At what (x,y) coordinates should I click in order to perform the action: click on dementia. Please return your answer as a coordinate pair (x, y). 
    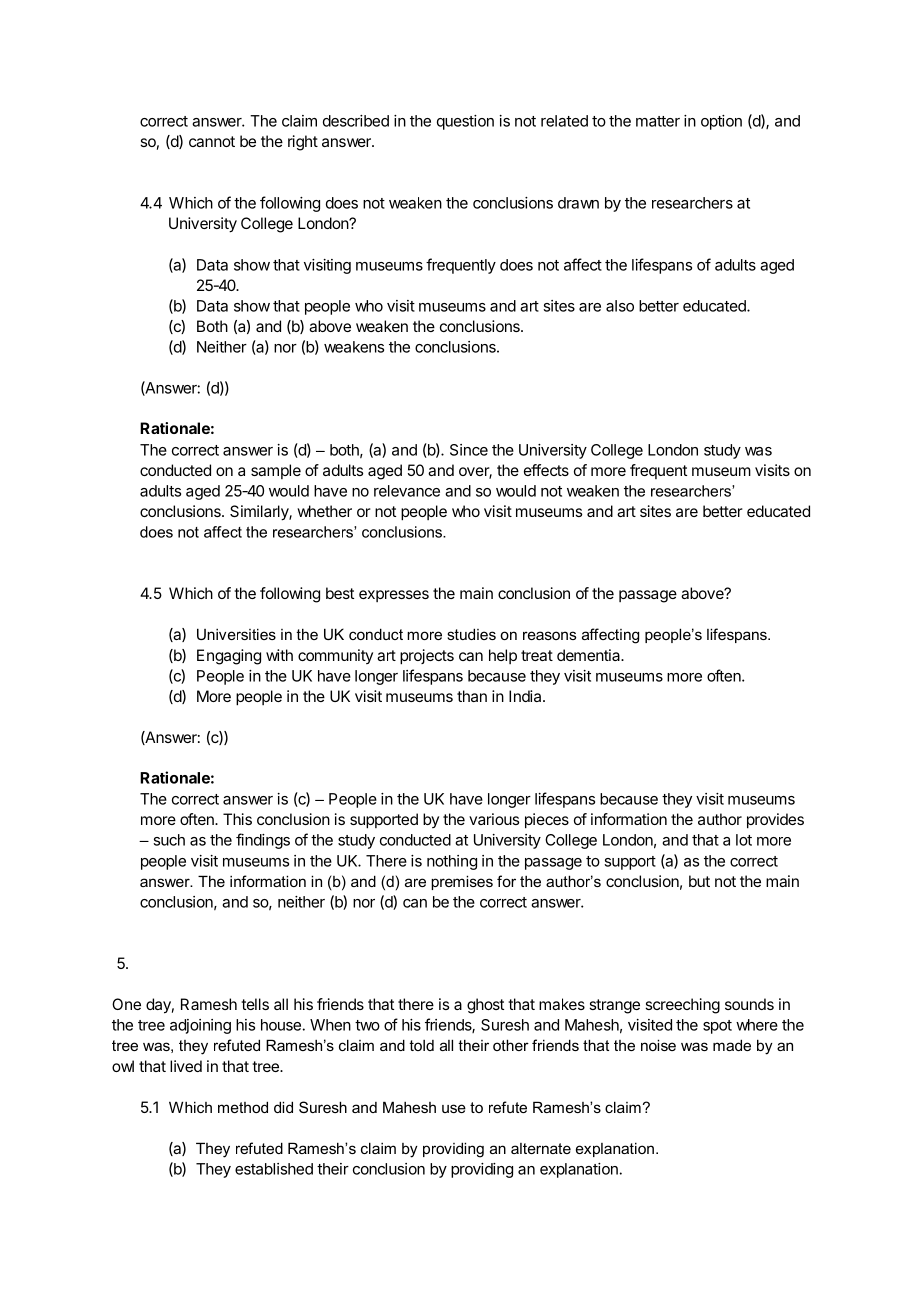
    Looking at the image, I should click on (589, 655).
